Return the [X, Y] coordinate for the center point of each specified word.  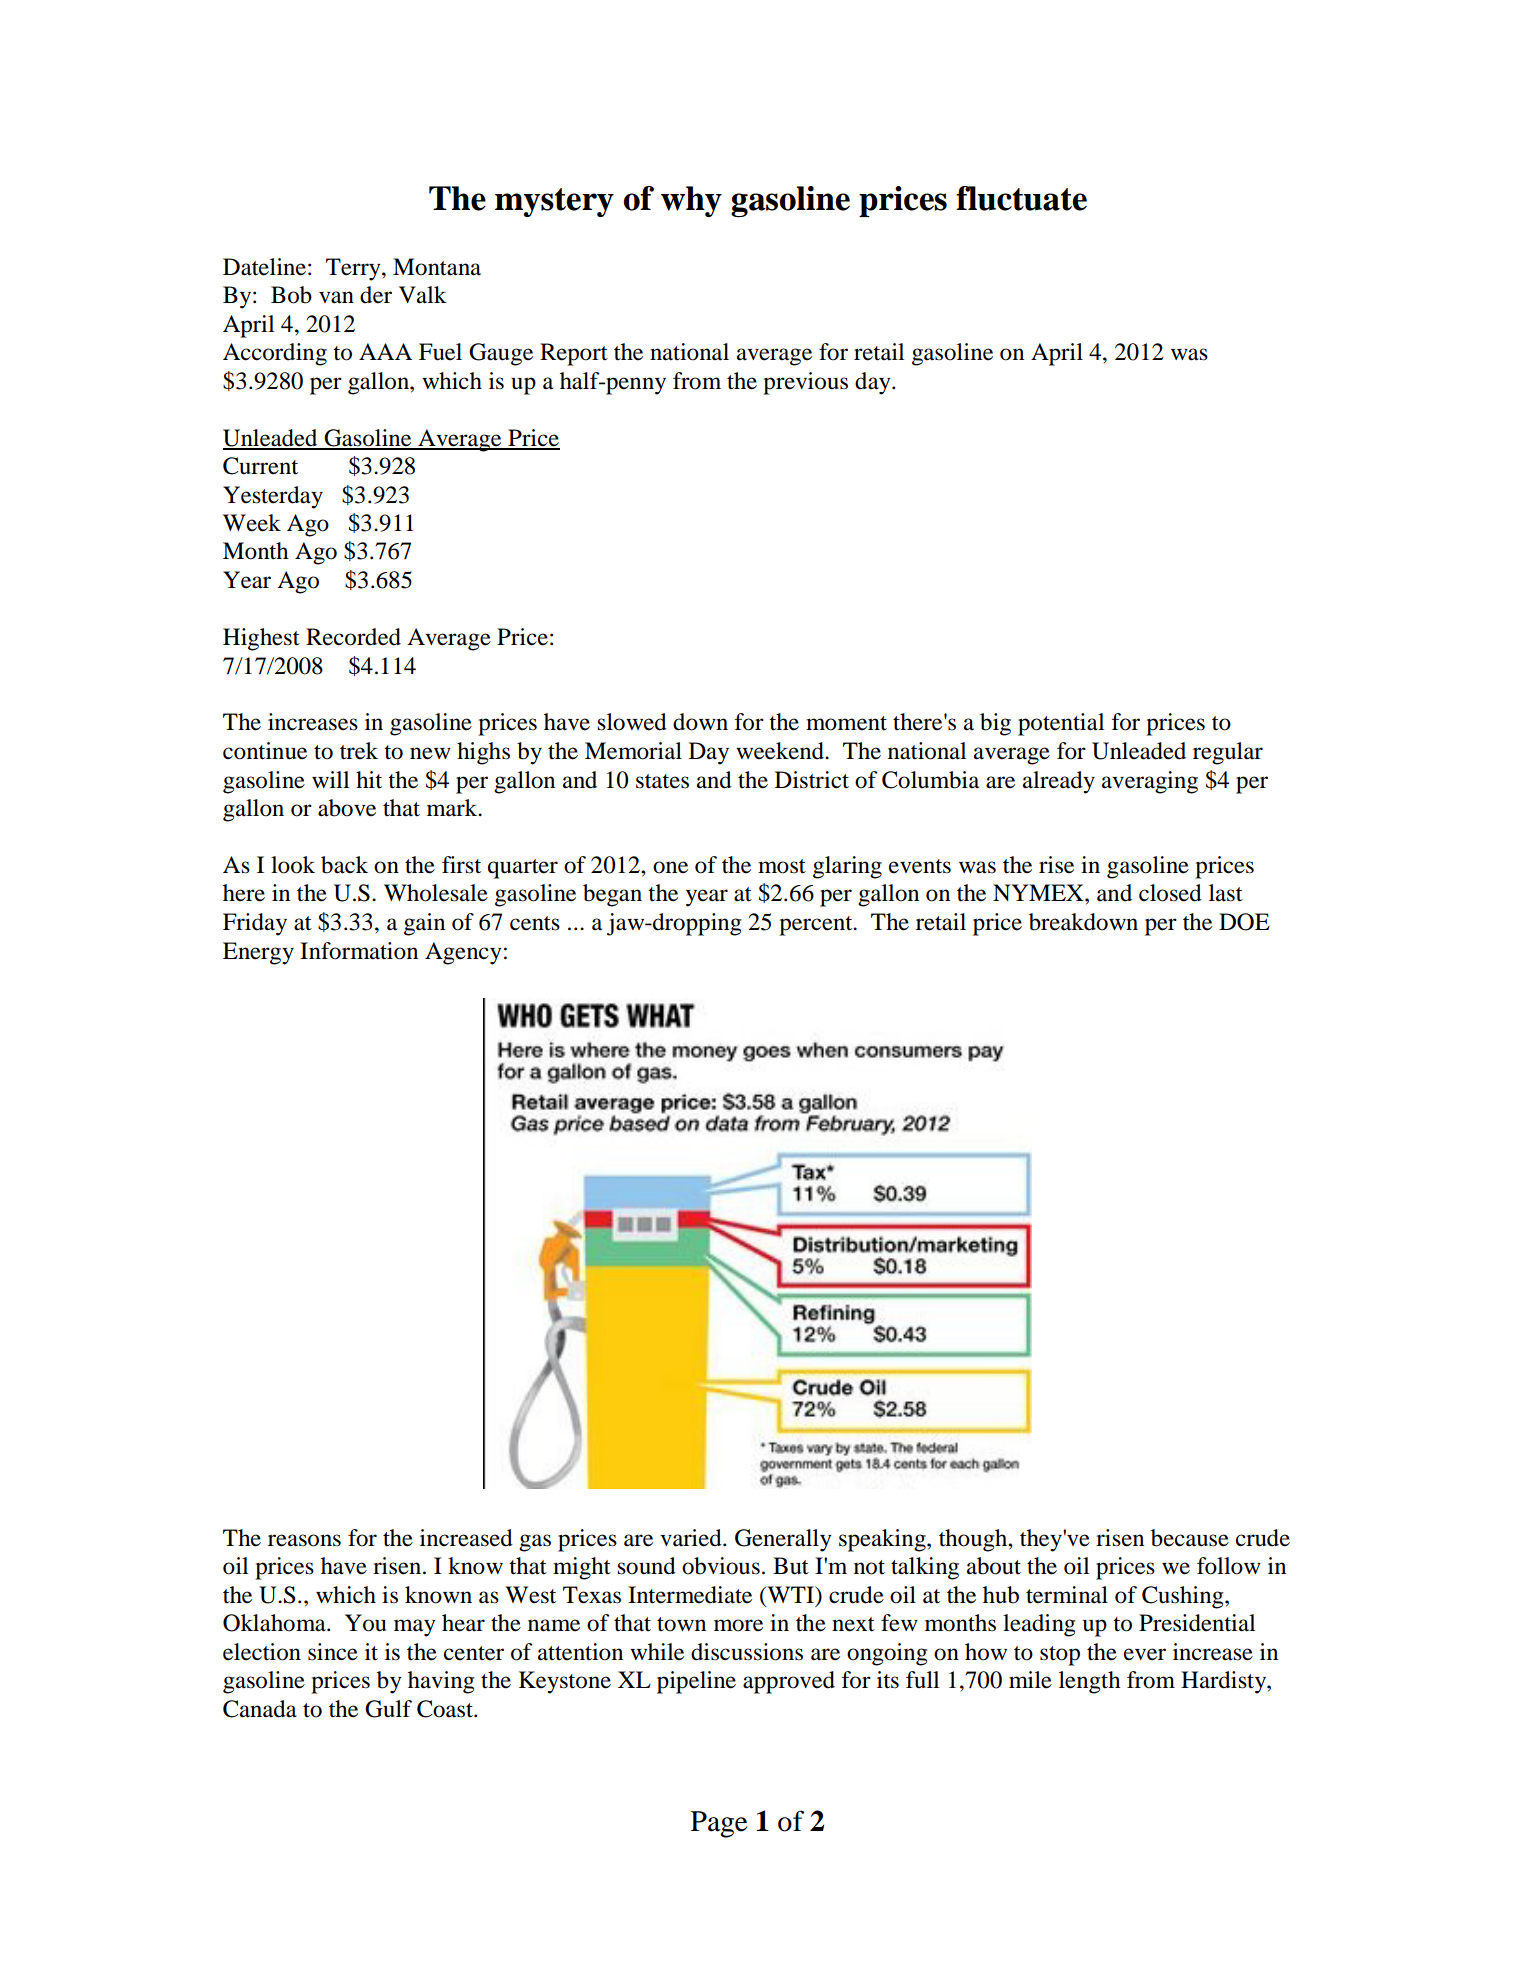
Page [719, 1824]
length [1089, 1682]
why [691, 201]
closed [1170, 893]
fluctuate [1021, 198]
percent [817, 926]
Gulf [388, 1709]
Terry [354, 269]
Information [359, 951]
